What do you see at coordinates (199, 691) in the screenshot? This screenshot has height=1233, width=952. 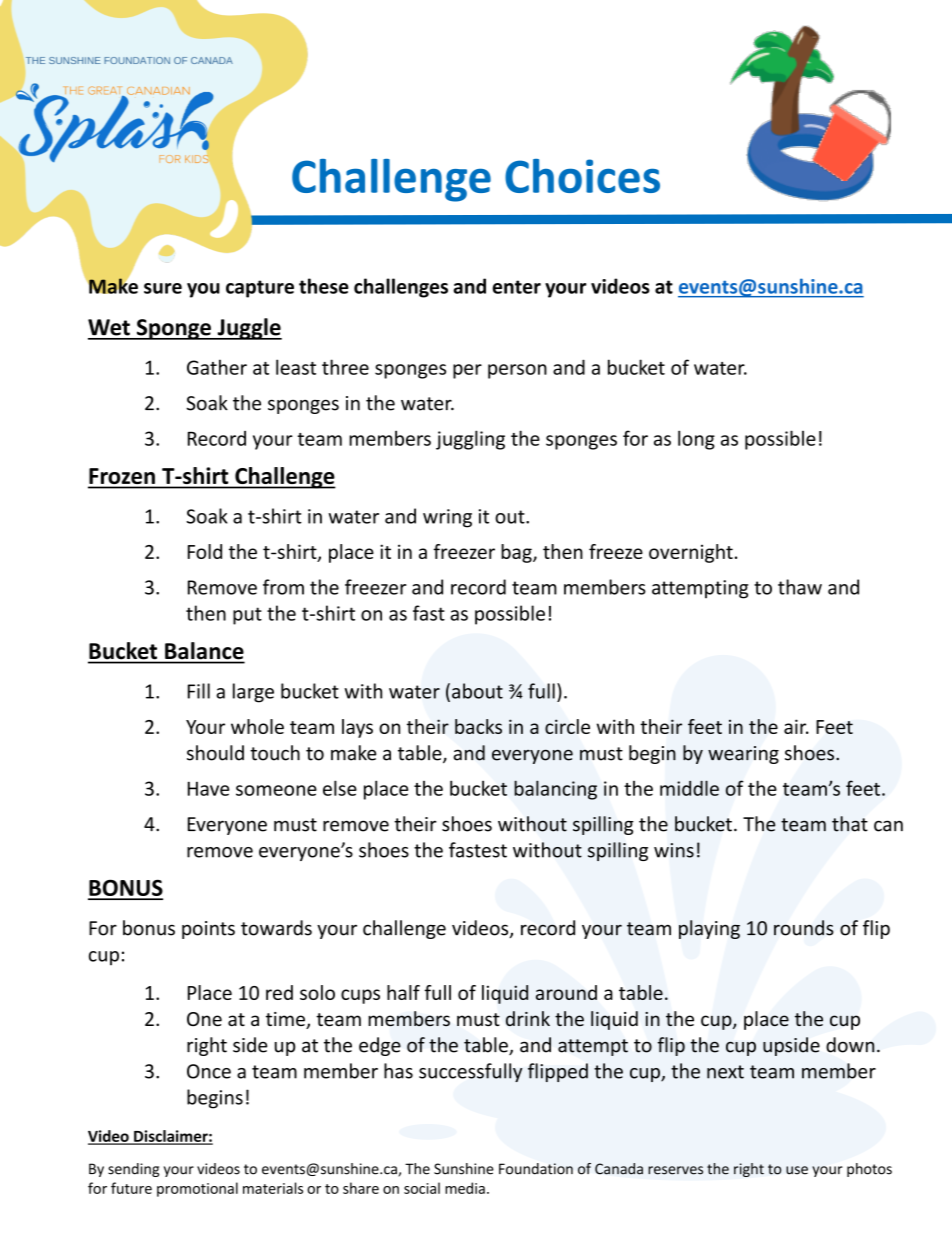 I see `Fill` at bounding box center [199, 691].
